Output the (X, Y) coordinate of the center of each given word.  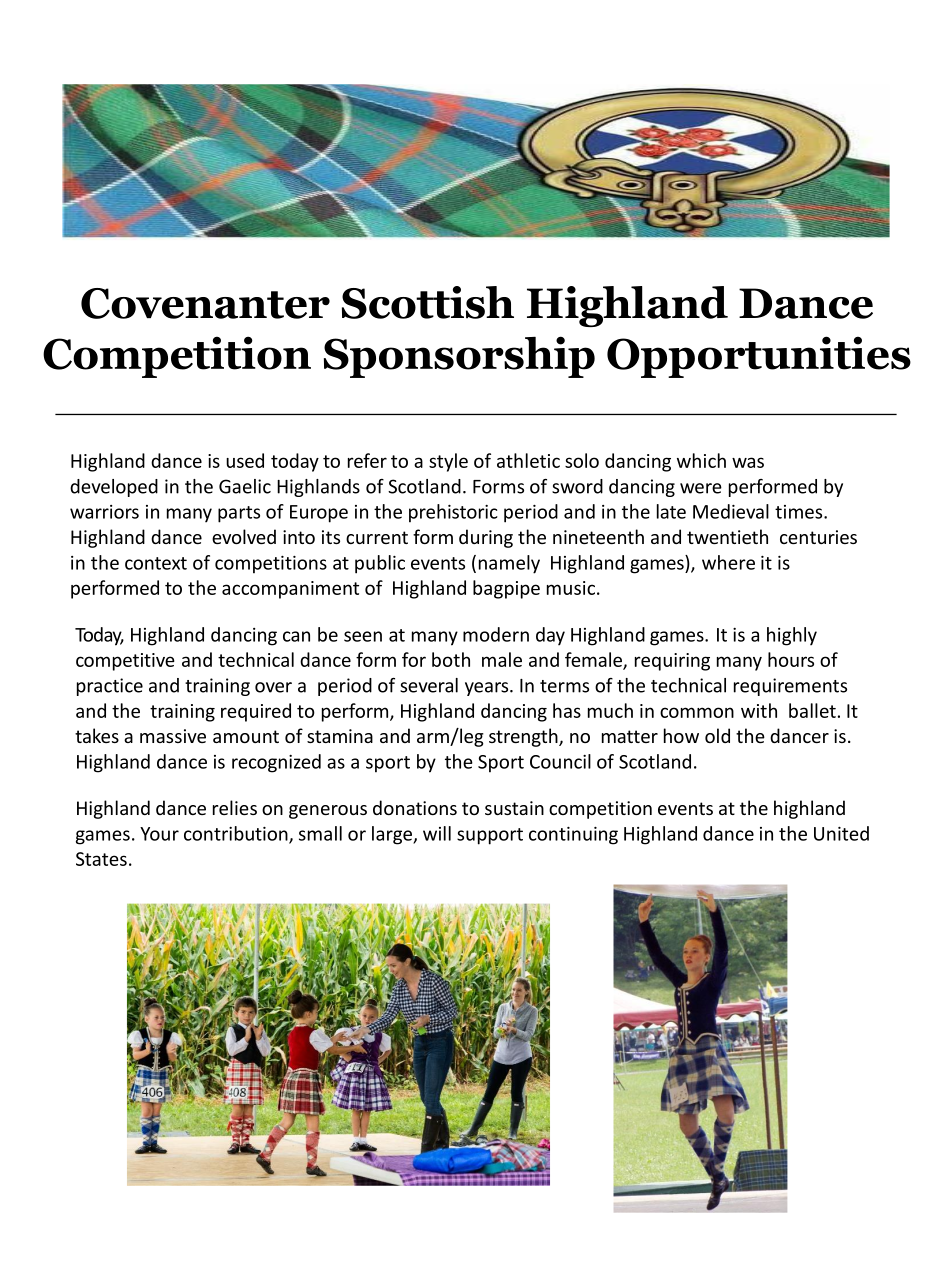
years (488, 689)
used (245, 460)
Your (159, 834)
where (728, 562)
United (841, 833)
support (490, 836)
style (448, 462)
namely (509, 564)
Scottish (428, 302)
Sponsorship (459, 357)
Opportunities (759, 357)
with (759, 710)
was (748, 462)
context (156, 563)
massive (173, 736)
